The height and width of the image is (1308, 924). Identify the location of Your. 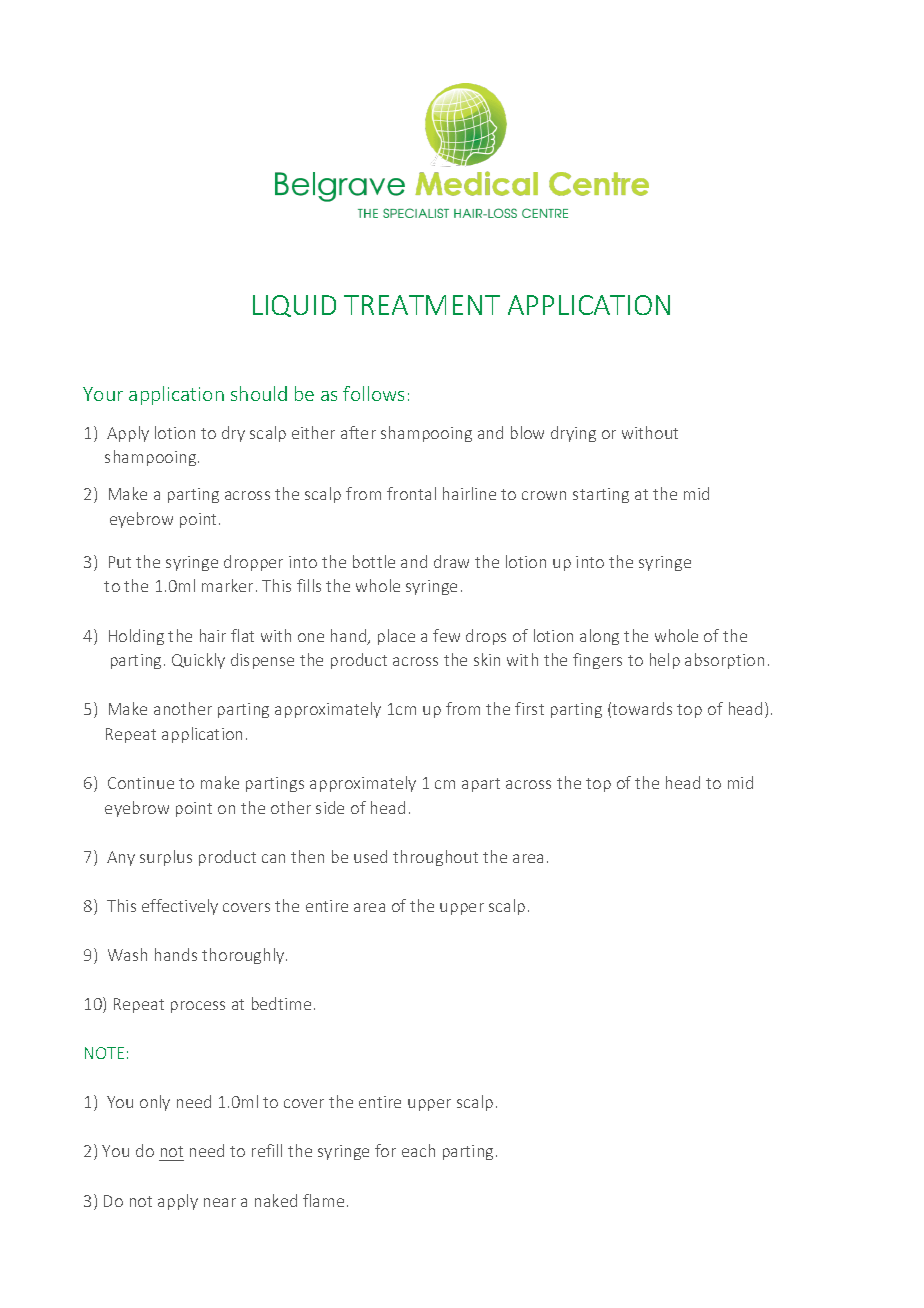
(103, 394).
